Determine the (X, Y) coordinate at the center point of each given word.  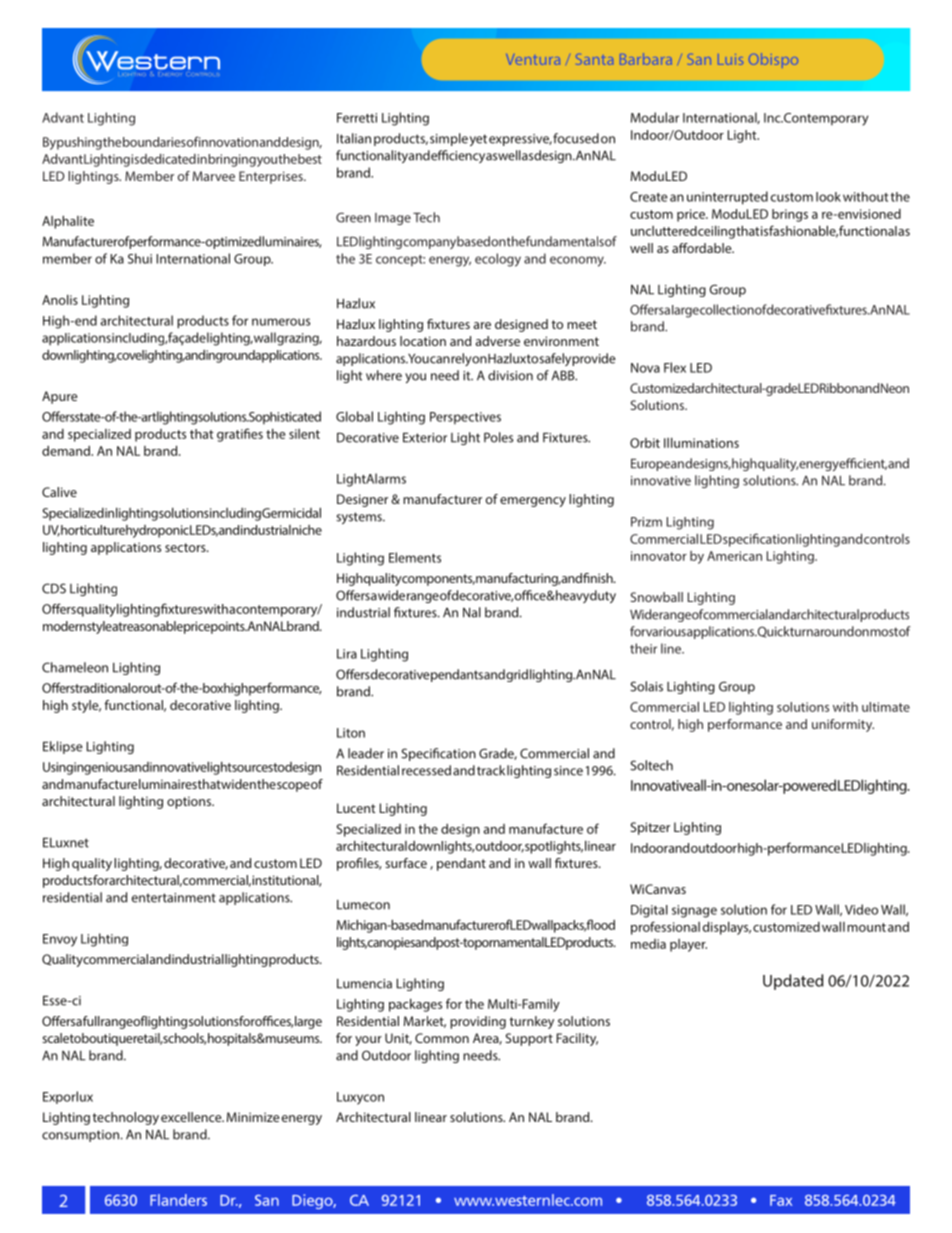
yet (478, 140)
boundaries (154, 142)
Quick (773, 632)
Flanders (178, 1200)
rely (461, 359)
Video (861, 909)
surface (406, 863)
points (229, 627)
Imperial (756, 60)
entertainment (174, 898)
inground (231, 356)
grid (517, 675)
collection (727, 309)
